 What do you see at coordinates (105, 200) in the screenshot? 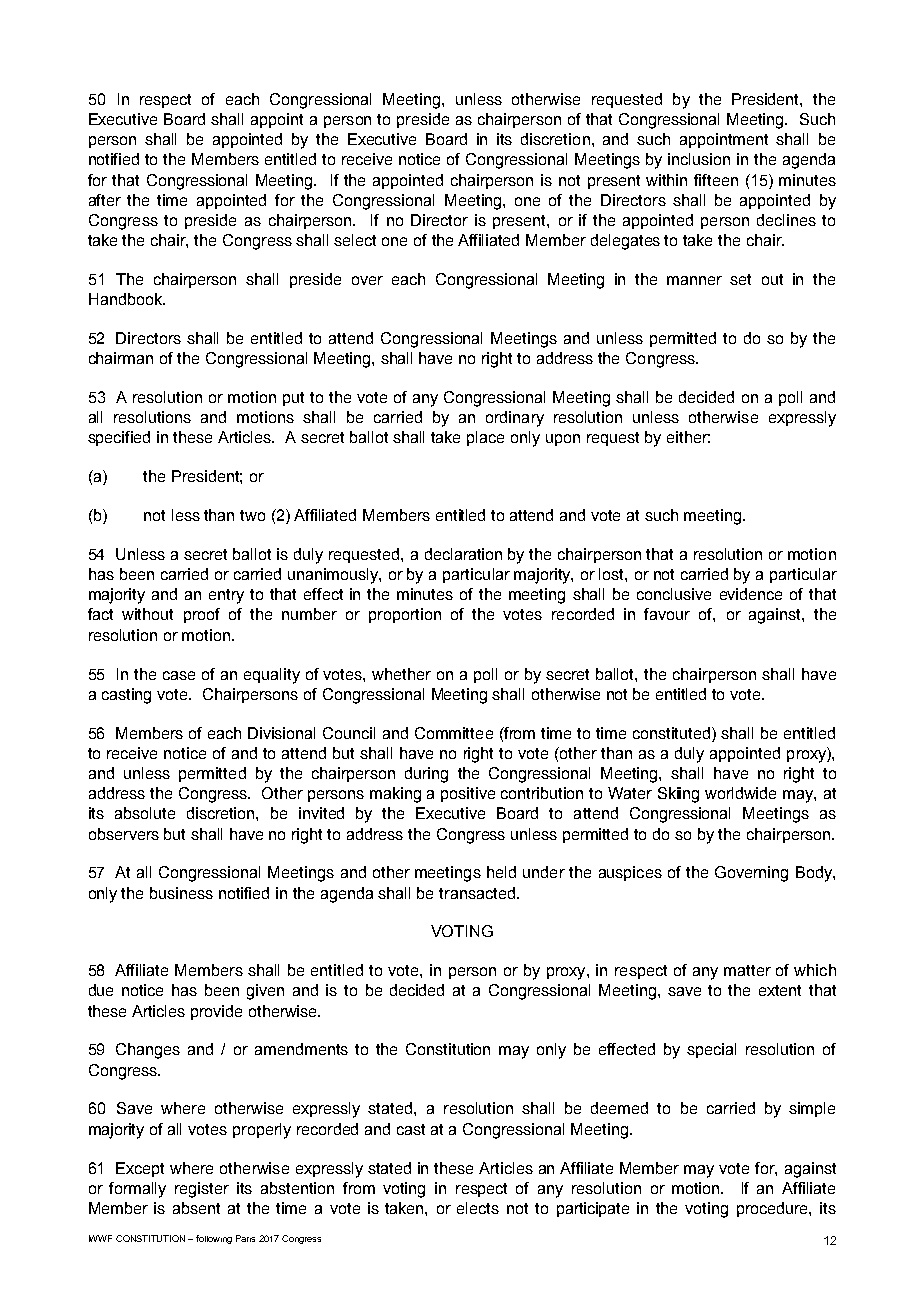
I see `after` at bounding box center [105, 200].
